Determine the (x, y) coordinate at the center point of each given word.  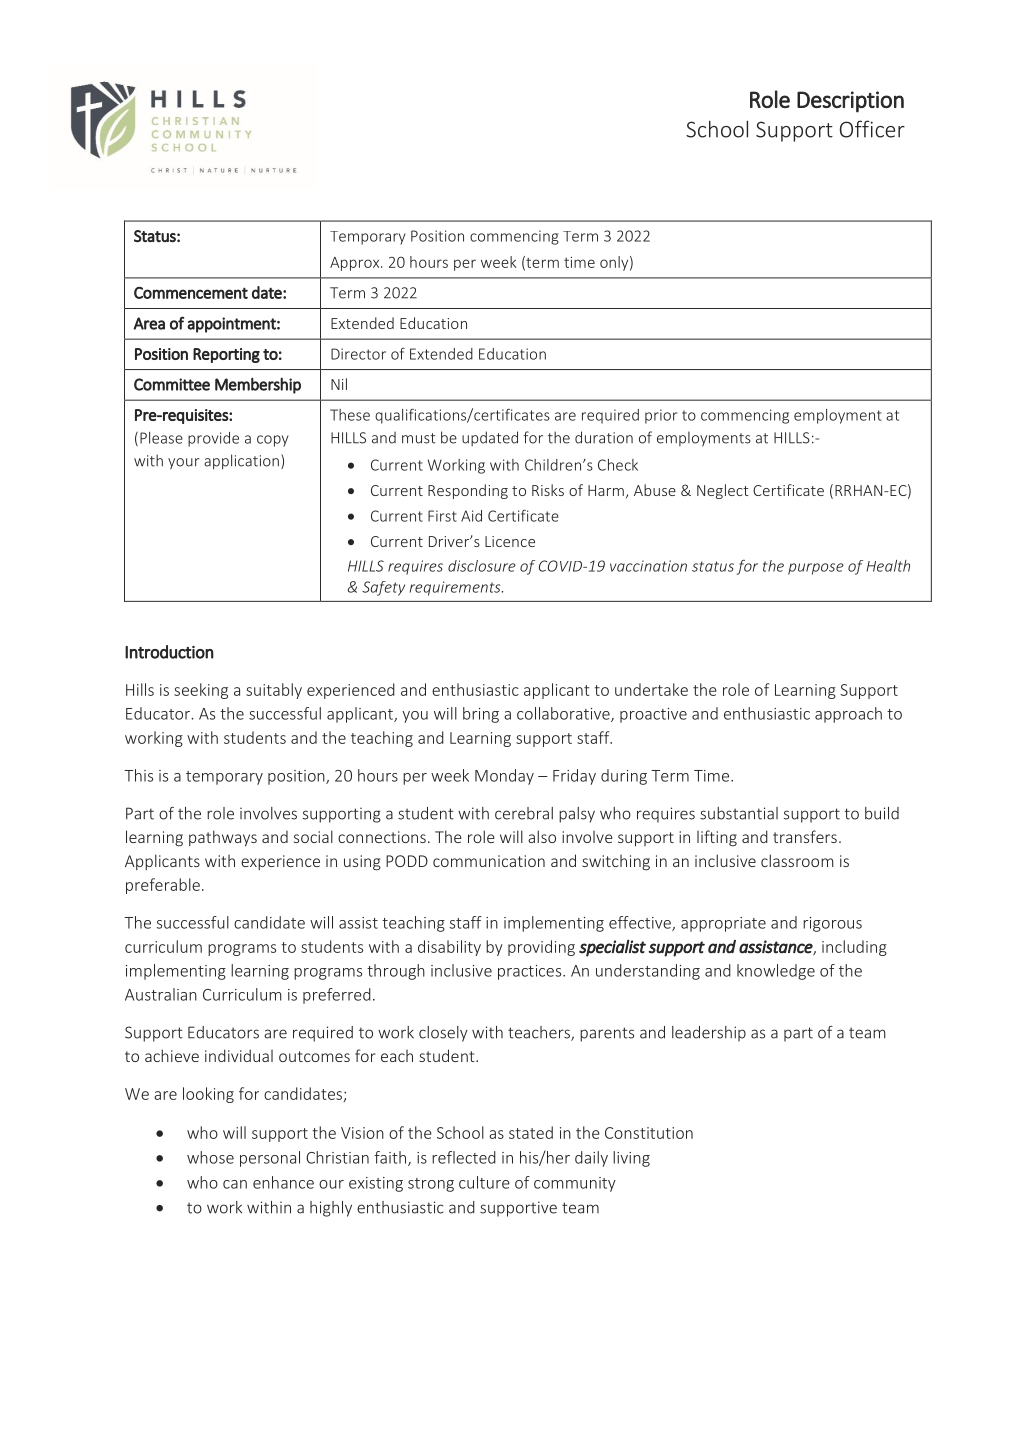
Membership (258, 386)
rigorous (832, 924)
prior (661, 416)
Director (358, 354)
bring (481, 715)
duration (604, 437)
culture (484, 1182)
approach (848, 715)
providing (541, 948)
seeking (201, 691)
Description (850, 102)
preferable (163, 886)
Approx (356, 264)
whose (210, 1157)
